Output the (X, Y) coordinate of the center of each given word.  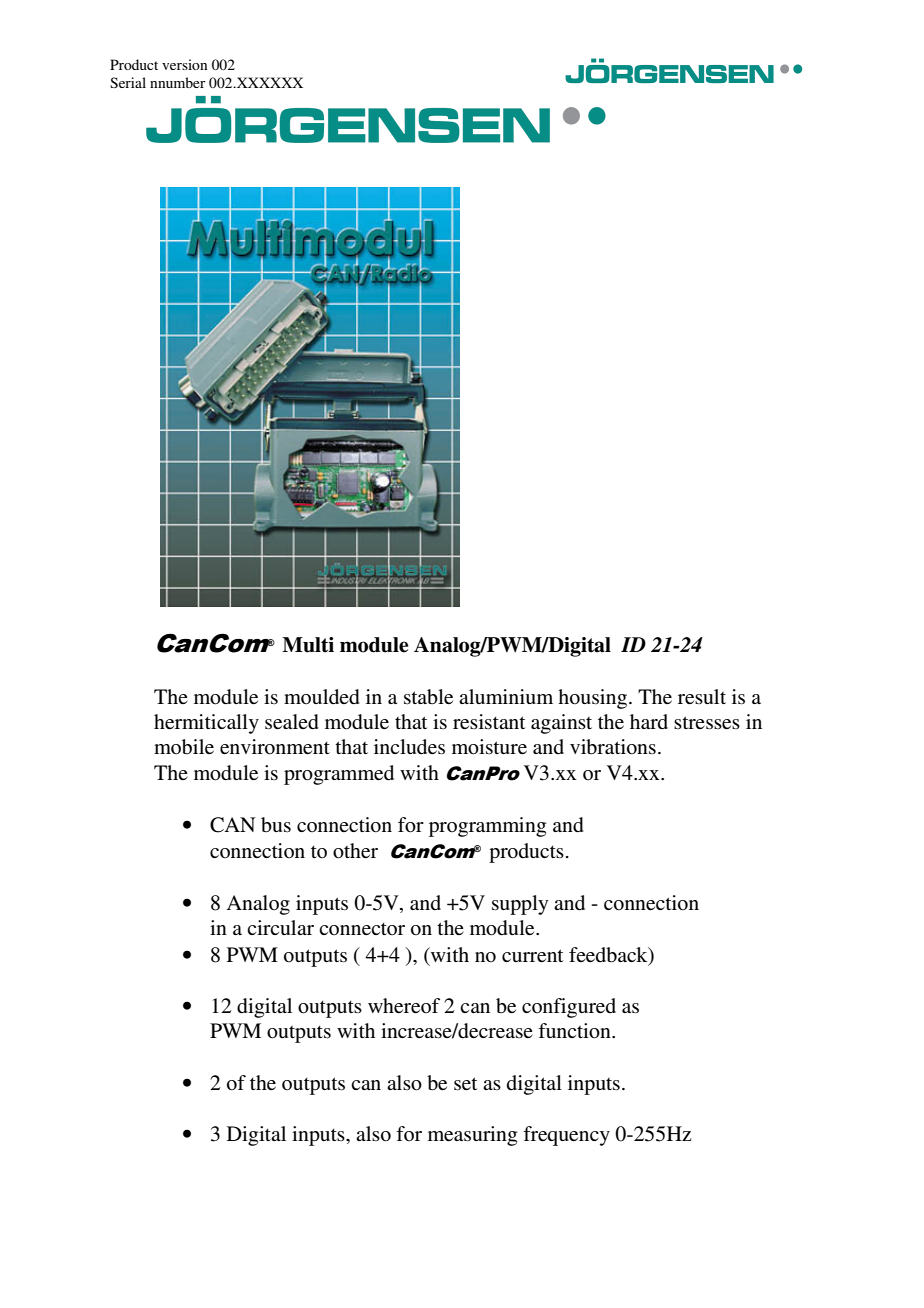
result (702, 697)
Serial (128, 82)
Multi (308, 645)
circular (280, 927)
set (465, 1084)
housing (594, 699)
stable (428, 697)
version (184, 64)
